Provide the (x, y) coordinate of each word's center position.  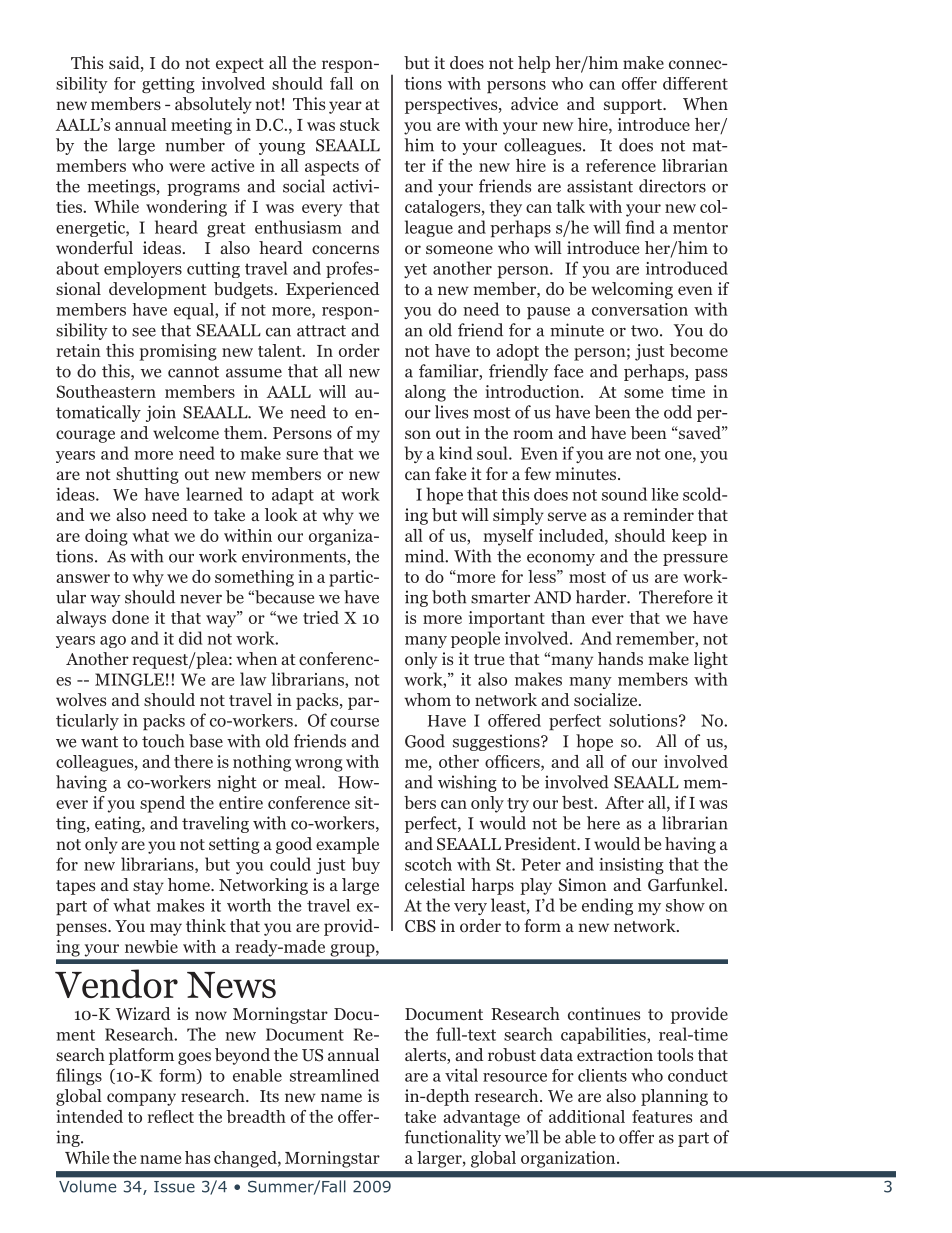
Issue (174, 1187)
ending (607, 906)
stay (148, 887)
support (634, 106)
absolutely (213, 105)
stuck (360, 124)
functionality (452, 1138)
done (130, 617)
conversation (640, 309)
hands (620, 658)
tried (321, 617)
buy (366, 865)
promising (178, 352)
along (425, 393)
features (662, 1116)
